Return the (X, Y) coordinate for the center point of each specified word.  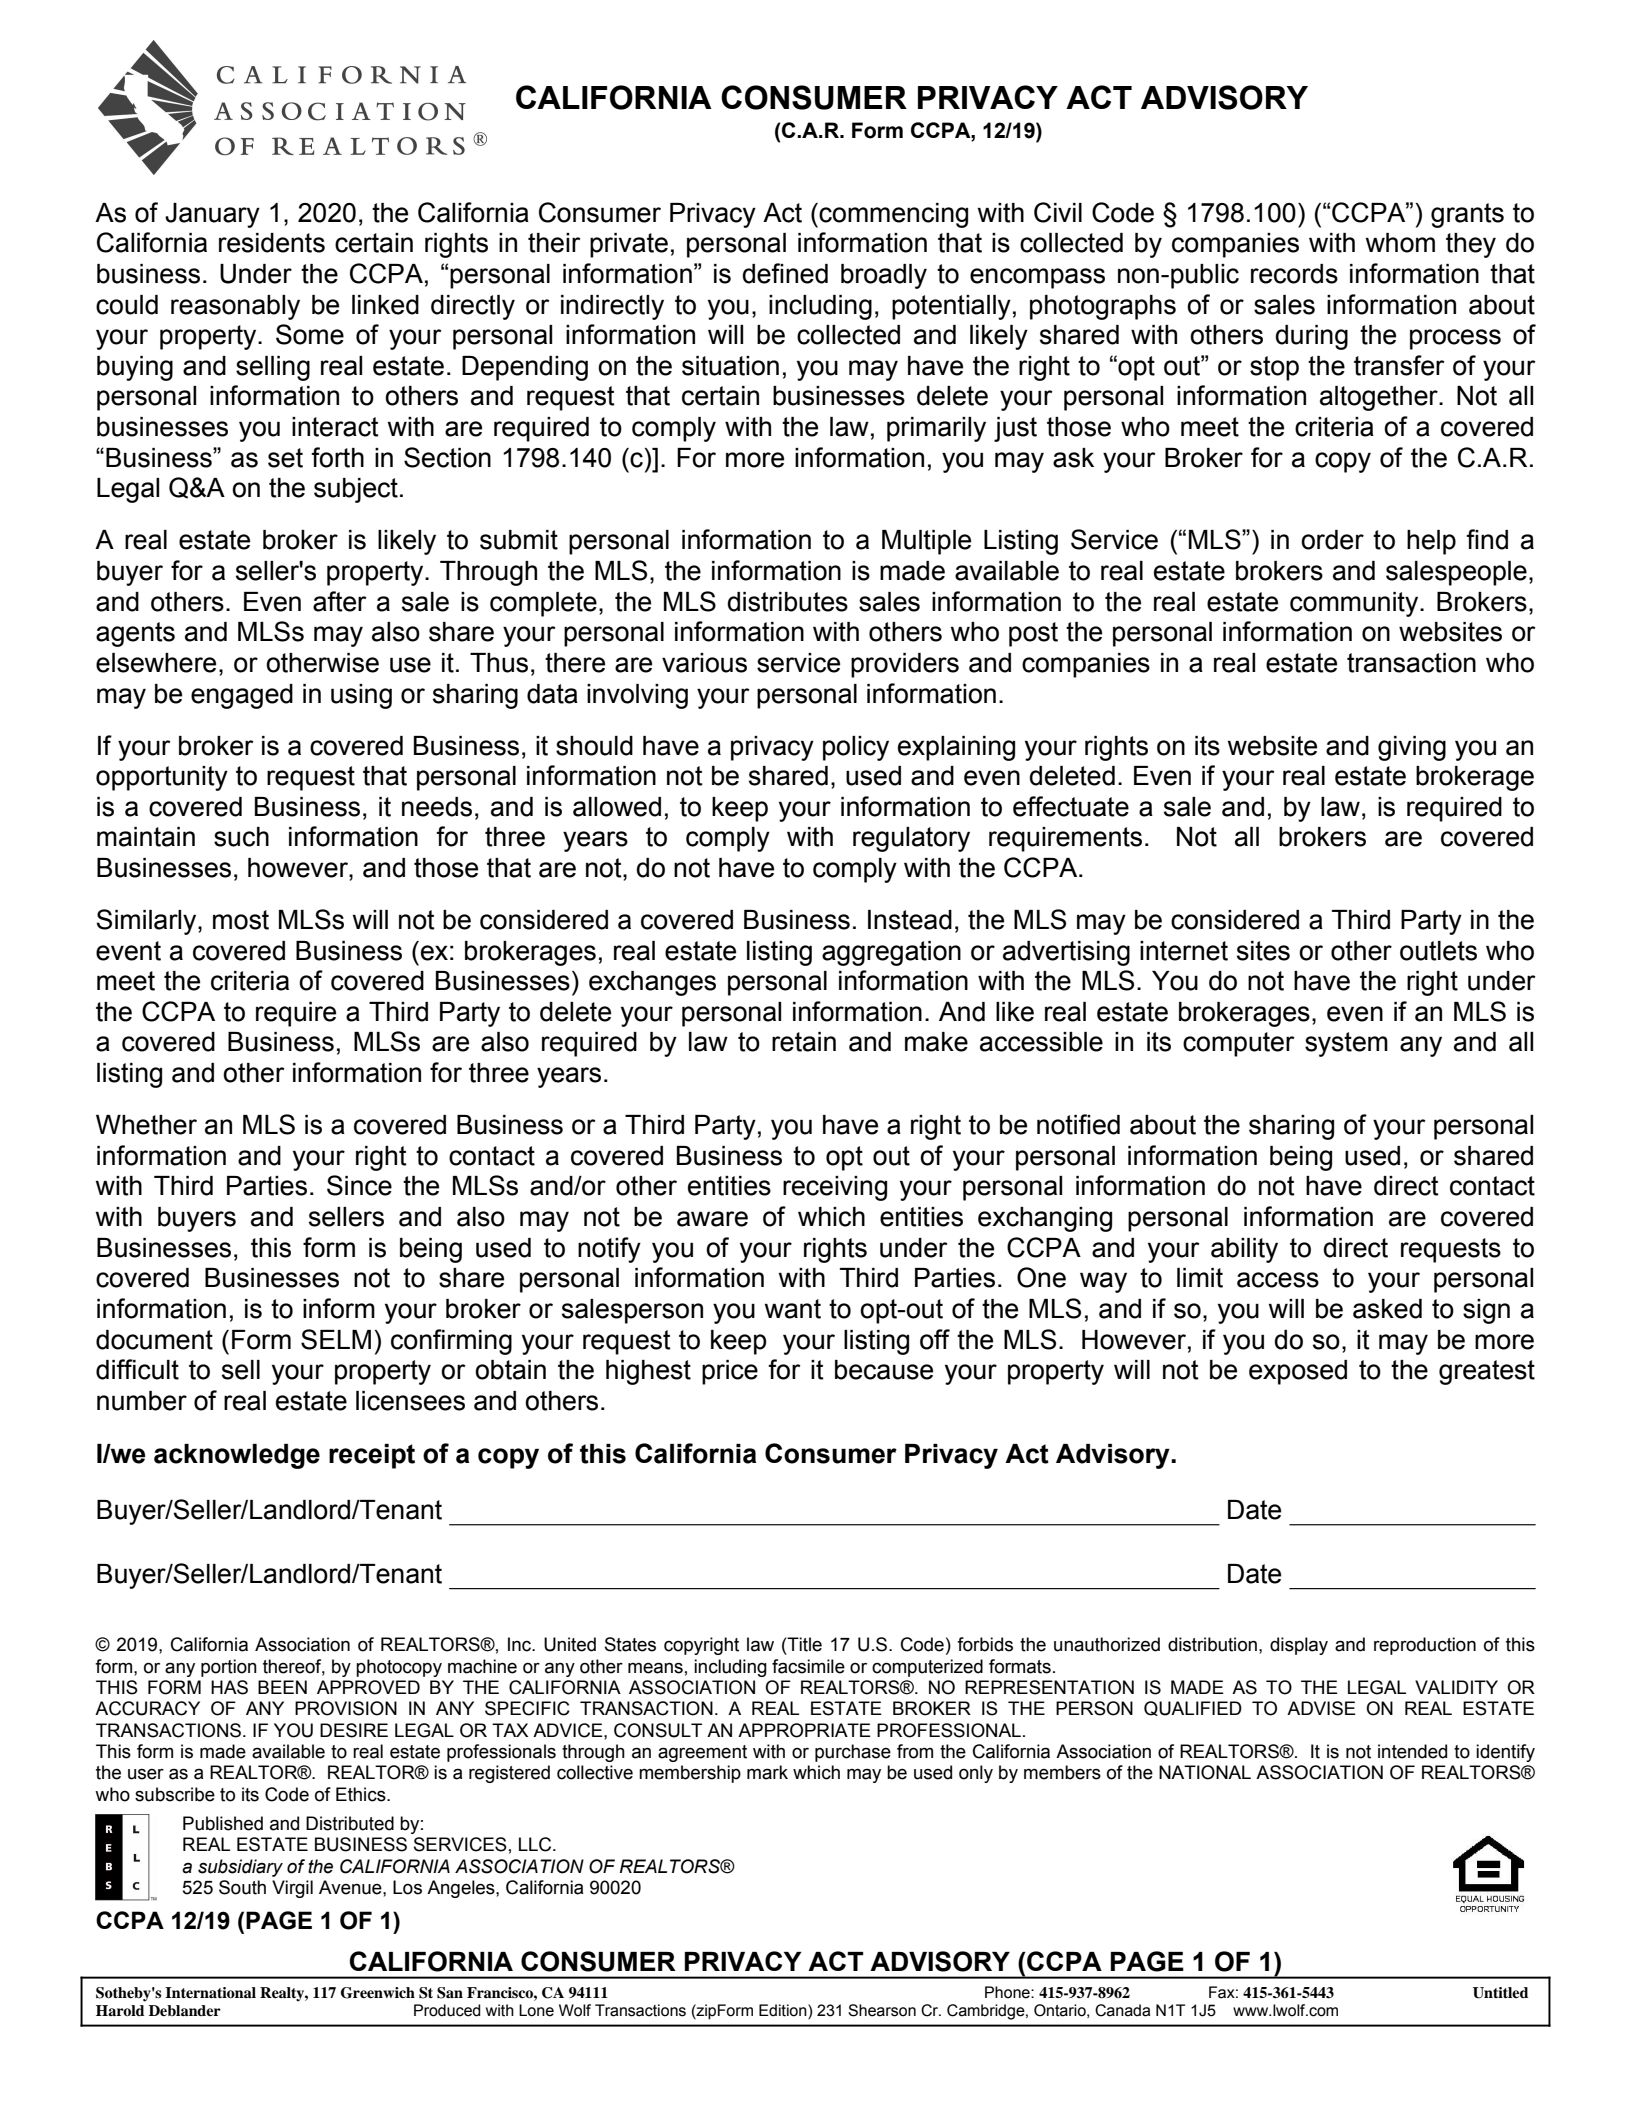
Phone (1008, 1992)
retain (804, 1042)
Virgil (292, 1889)
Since (359, 1185)
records (1294, 274)
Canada (1122, 2010)
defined (785, 273)
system (1346, 1044)
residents (272, 243)
